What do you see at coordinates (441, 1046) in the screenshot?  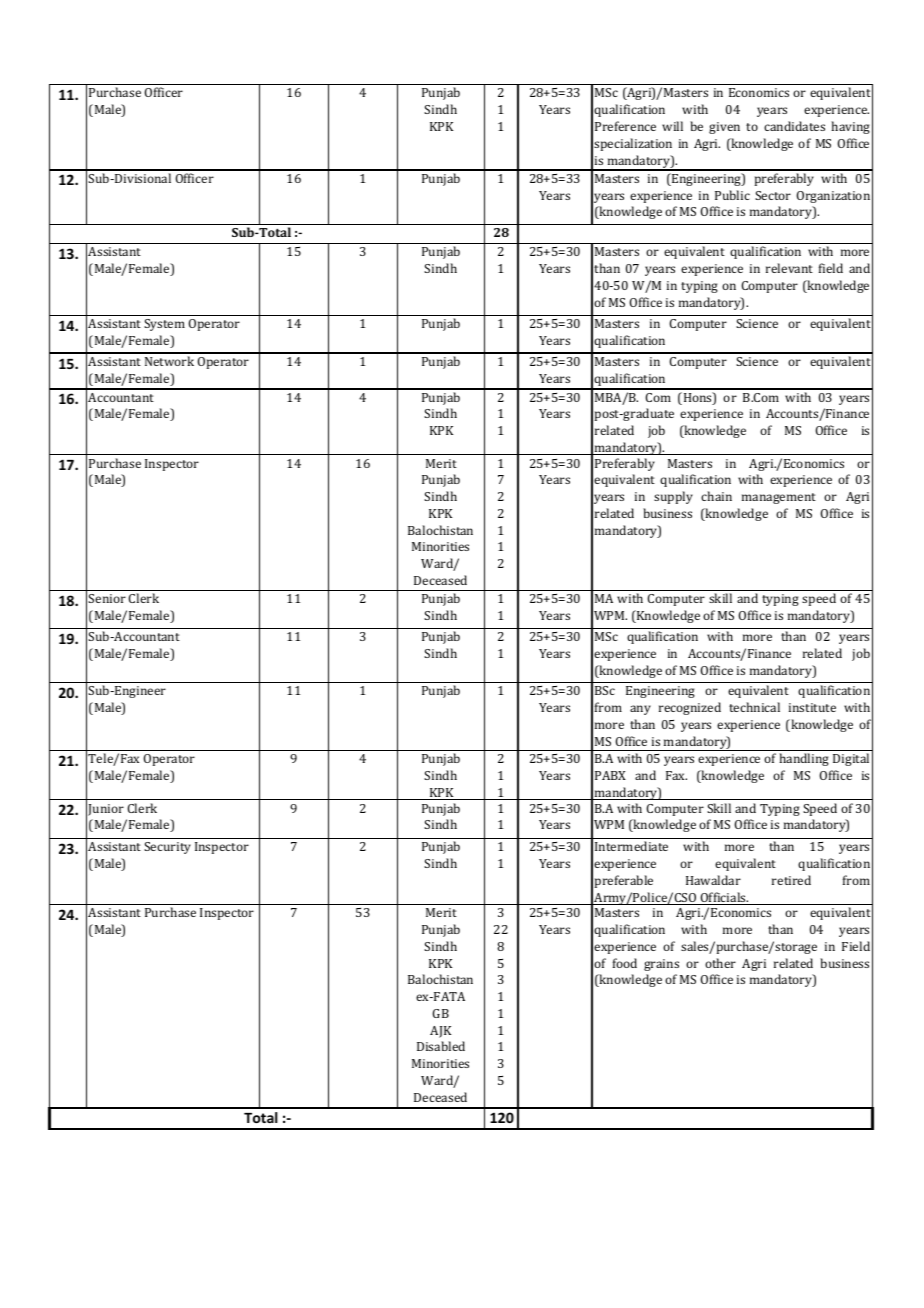 I see `Disabled` at bounding box center [441, 1046].
